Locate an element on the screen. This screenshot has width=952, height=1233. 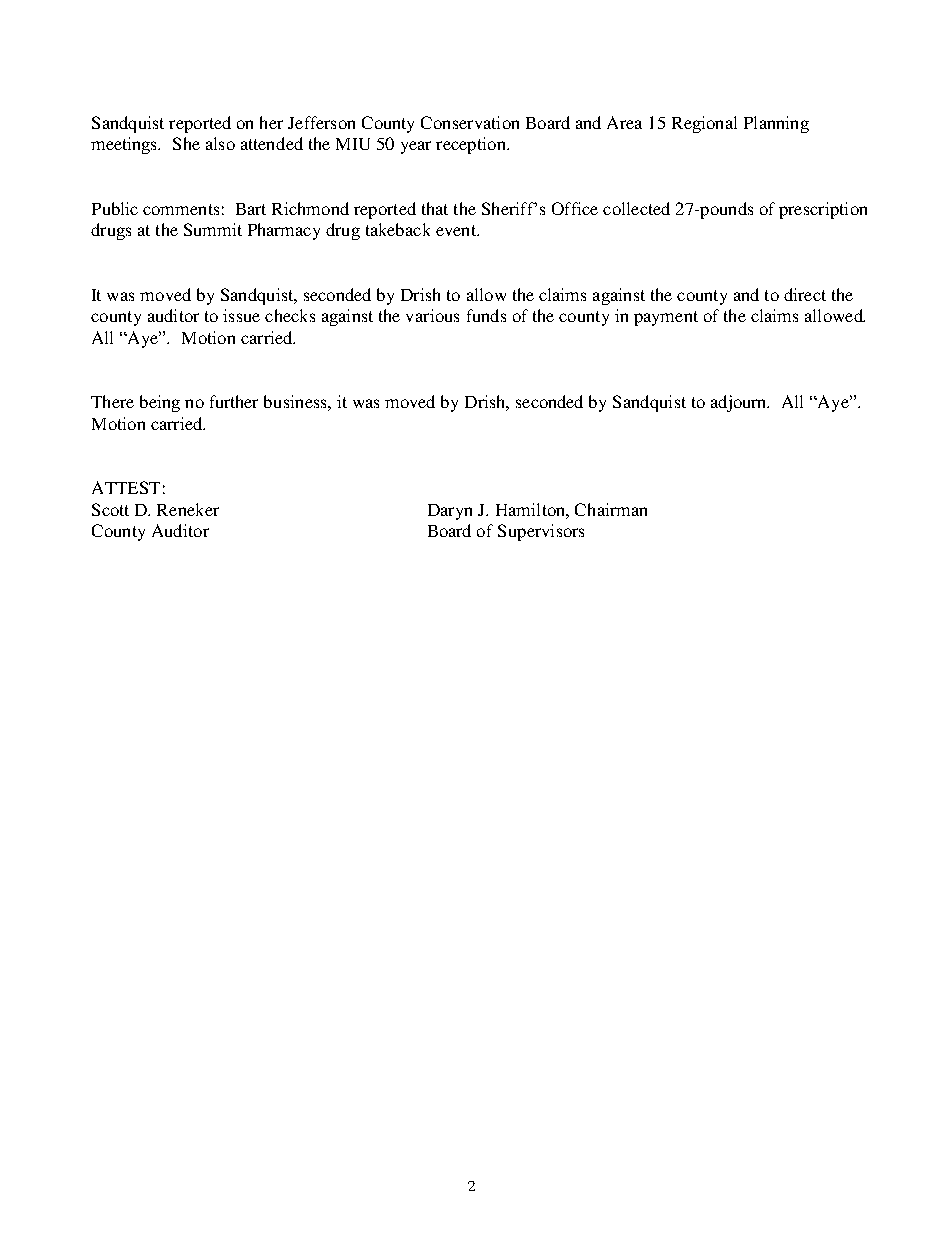
Regional is located at coordinates (704, 124).
